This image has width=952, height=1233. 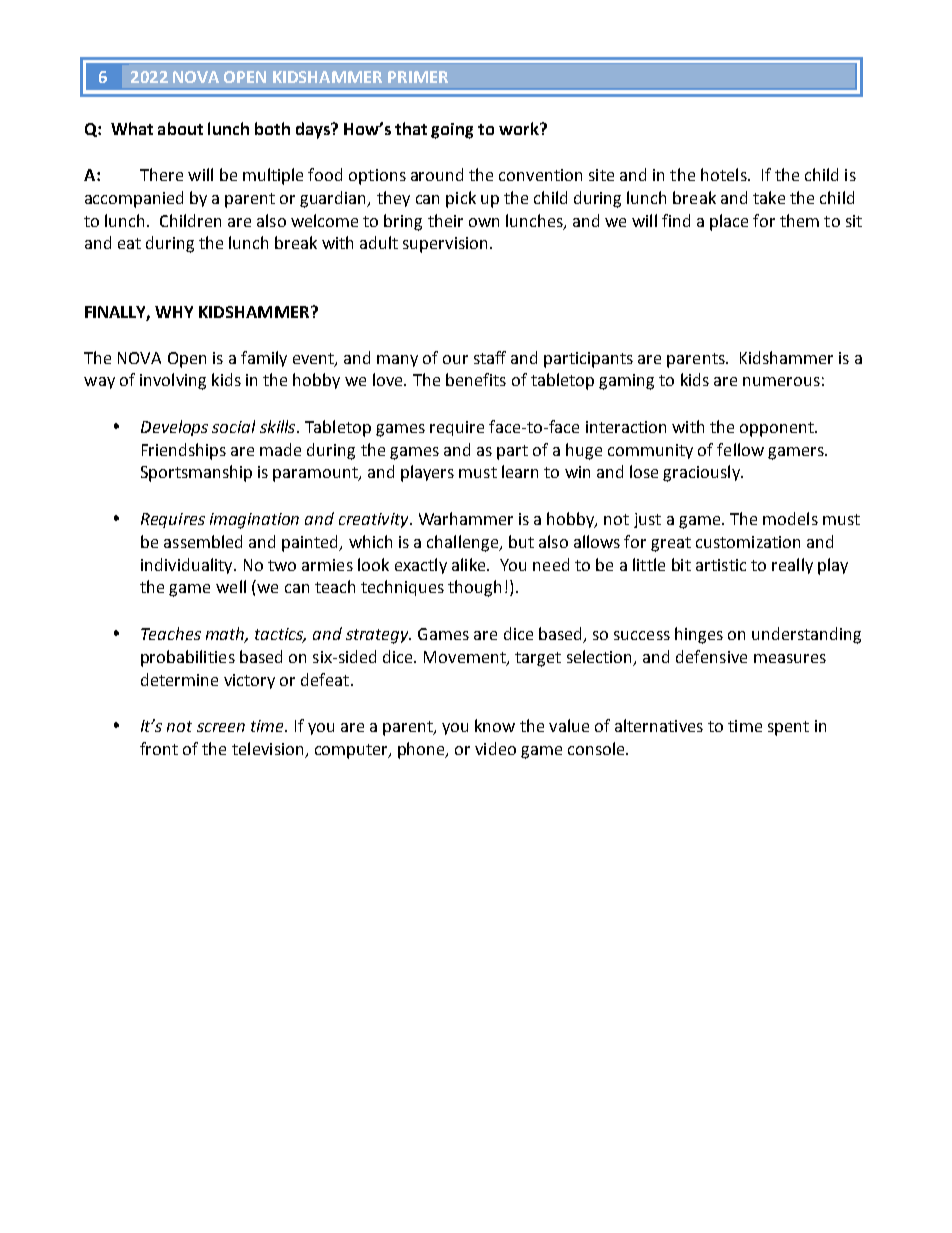 I want to click on alternatives, so click(x=659, y=725).
